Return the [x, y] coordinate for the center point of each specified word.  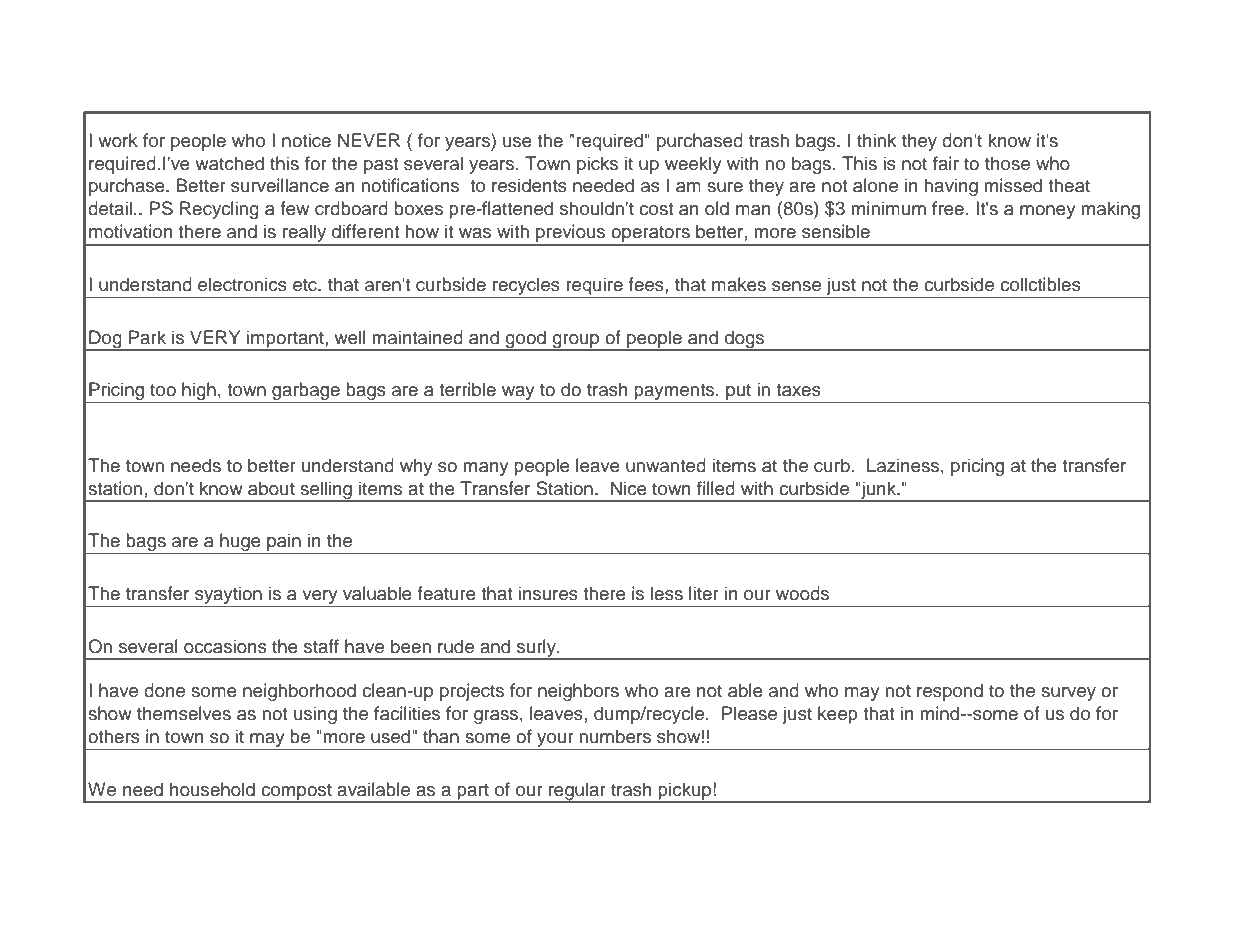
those [1007, 163]
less [667, 593]
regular [577, 792]
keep [838, 715]
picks [597, 165]
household [212, 789]
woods [802, 593]
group [576, 342]
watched [229, 163]
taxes [798, 390]
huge [240, 543]
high [199, 392]
